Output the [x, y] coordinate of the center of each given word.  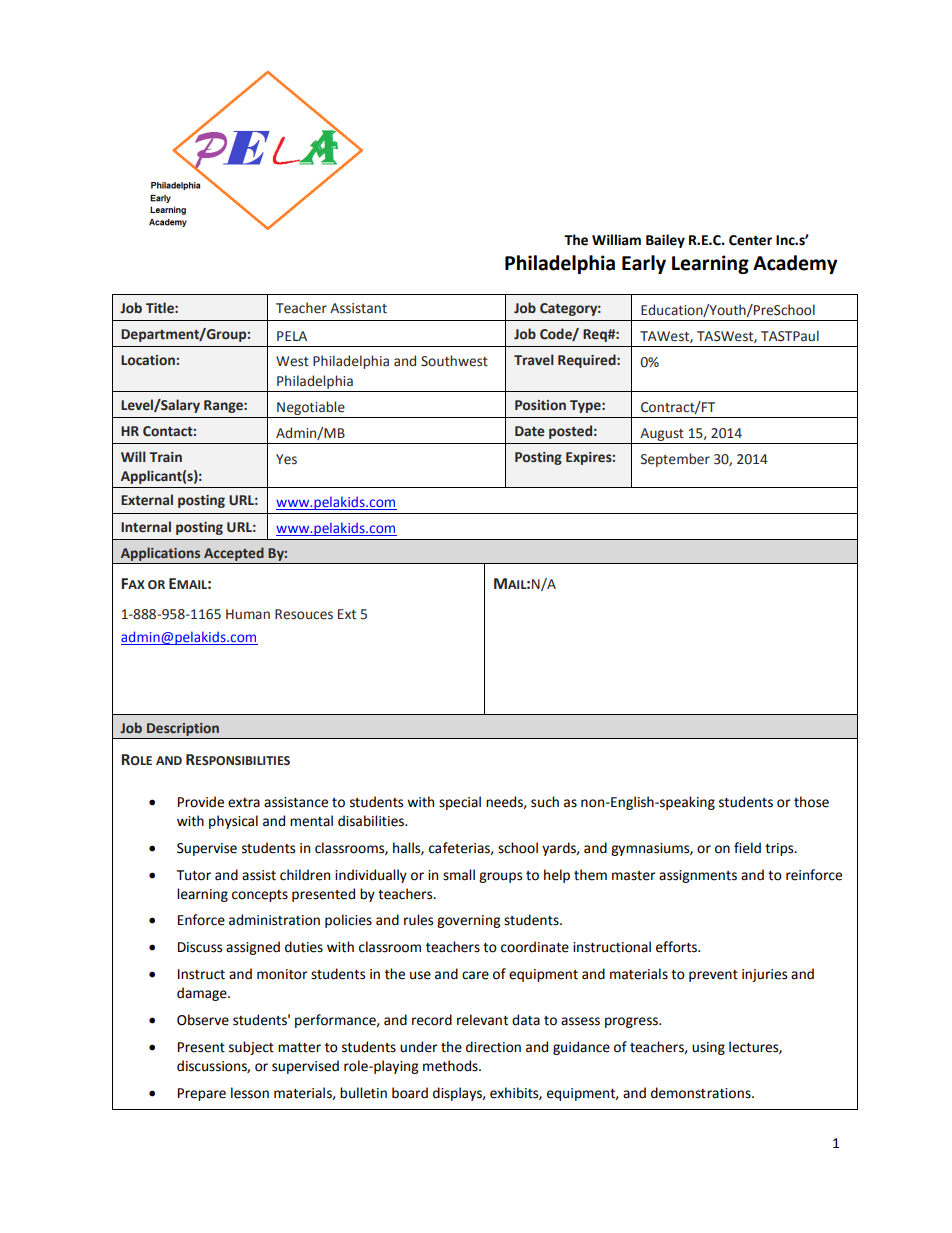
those [811, 802]
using [708, 1048]
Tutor [194, 875]
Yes [286, 459]
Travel [534, 360]
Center [750, 240]
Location [148, 360]
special [460, 803]
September [675, 460]
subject [251, 1048]
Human [248, 614]
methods [451, 1066]
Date [530, 431]
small [459, 875]
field [747, 848]
